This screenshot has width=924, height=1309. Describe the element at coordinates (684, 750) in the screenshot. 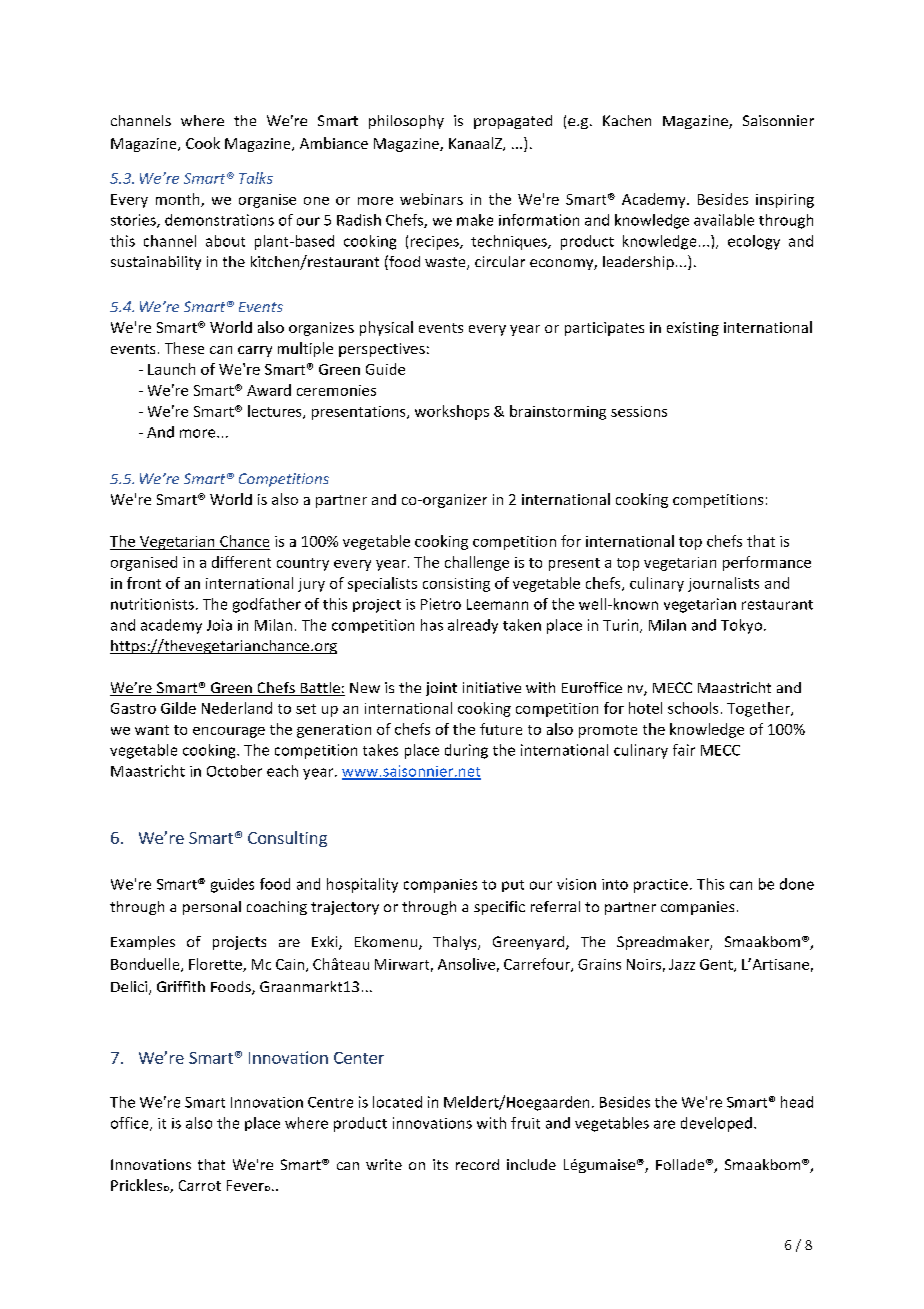

I see `fair` at that location.
